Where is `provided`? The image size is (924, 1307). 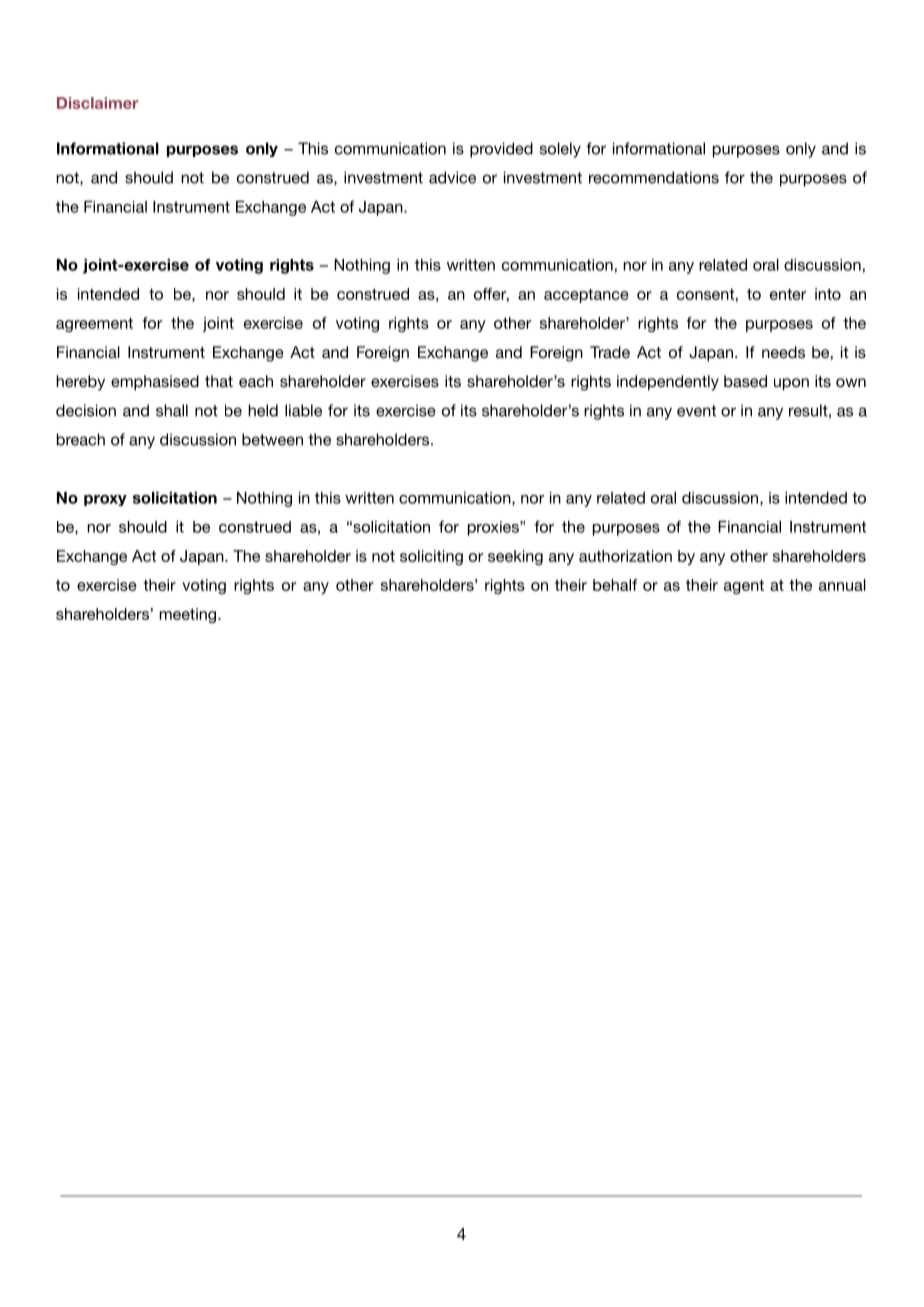
provided is located at coordinates (501, 150).
